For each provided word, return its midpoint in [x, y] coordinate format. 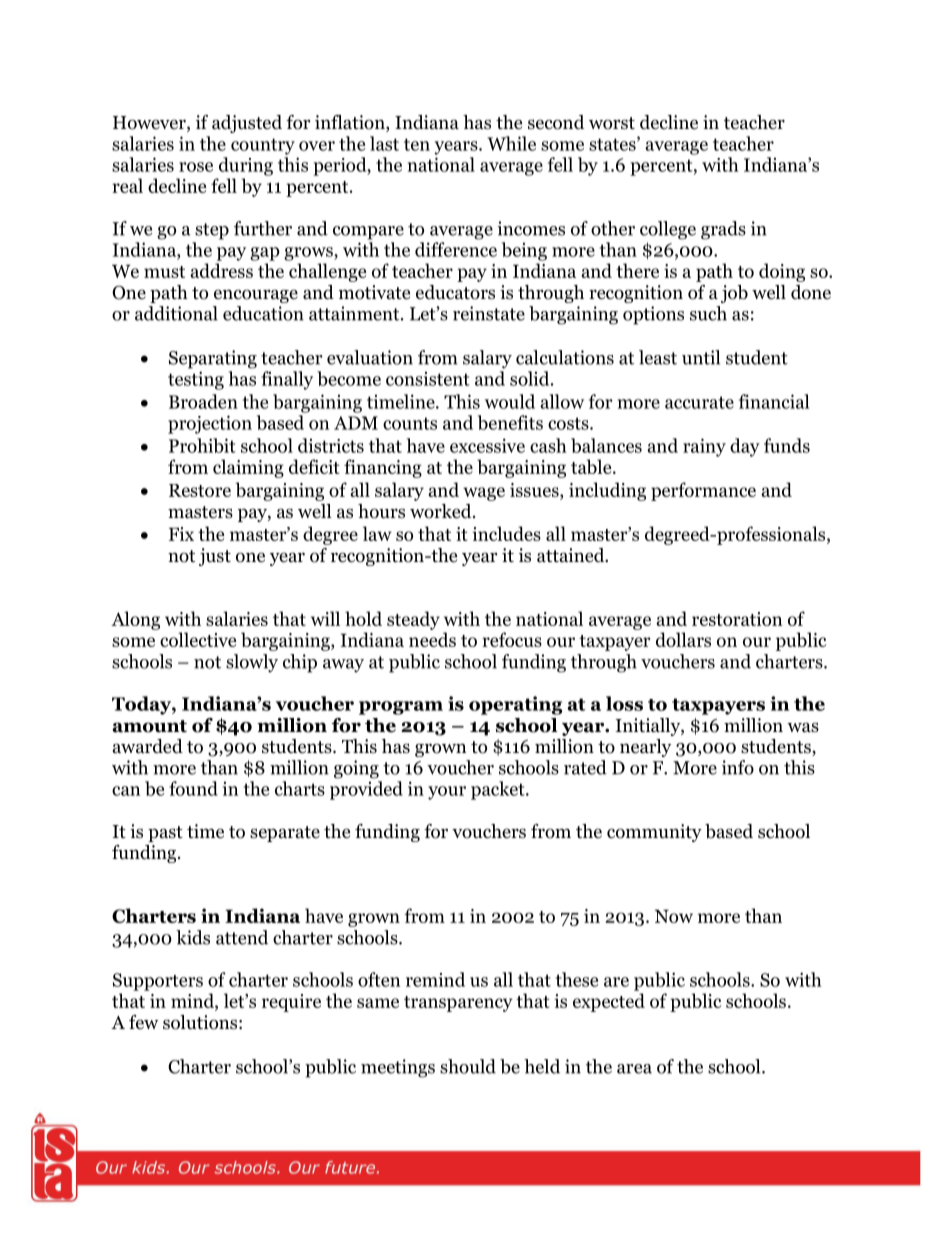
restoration [737, 619]
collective [198, 639]
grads [723, 230]
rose [196, 167]
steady [413, 620]
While [511, 143]
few [144, 1022]
